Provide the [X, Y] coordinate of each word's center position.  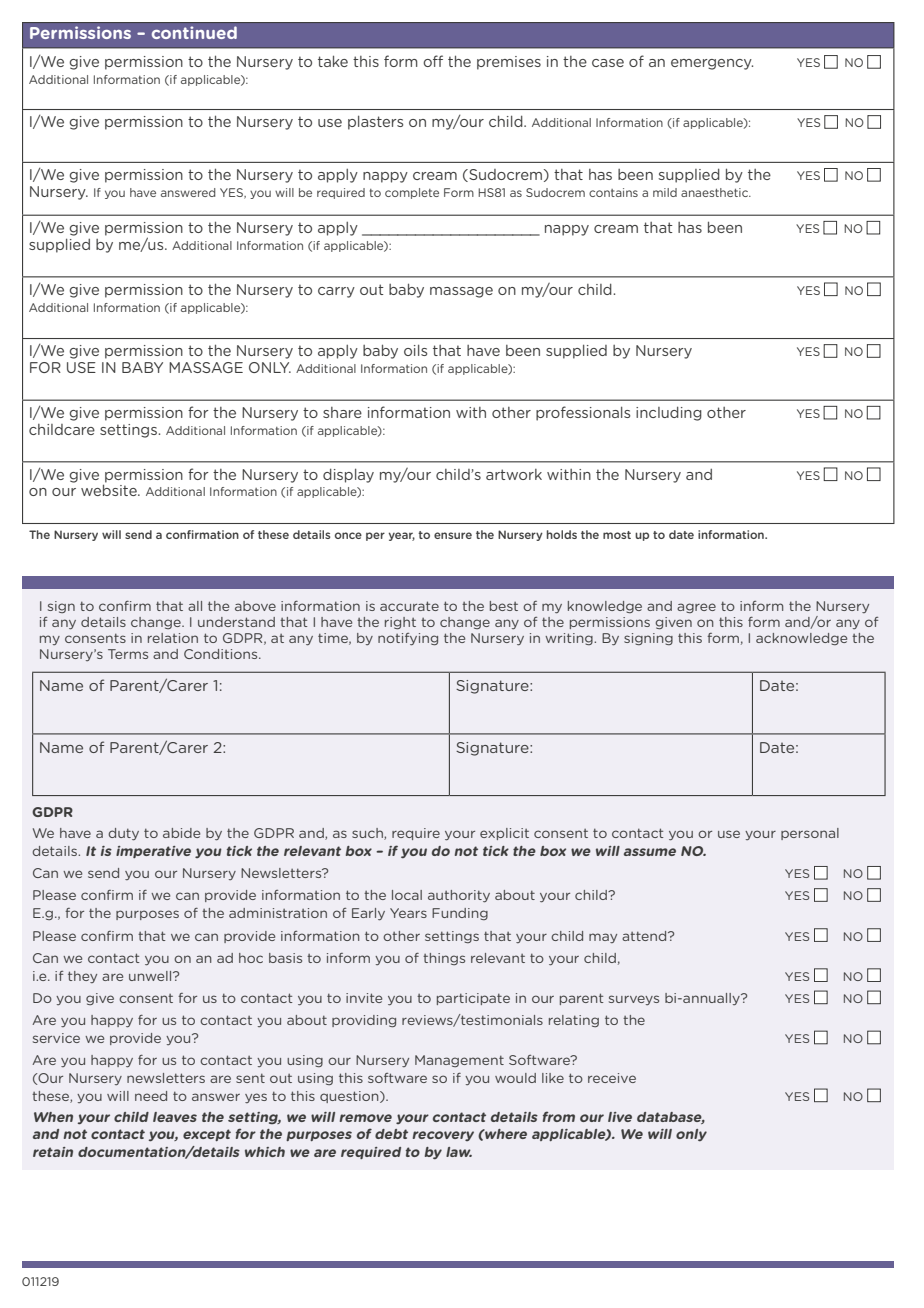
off [433, 61]
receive [612, 1078]
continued [194, 32]
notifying [408, 639]
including [669, 413]
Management [459, 1061]
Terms [128, 654]
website [110, 490]
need [151, 1096]
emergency [712, 64]
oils [415, 350]
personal [810, 834]
